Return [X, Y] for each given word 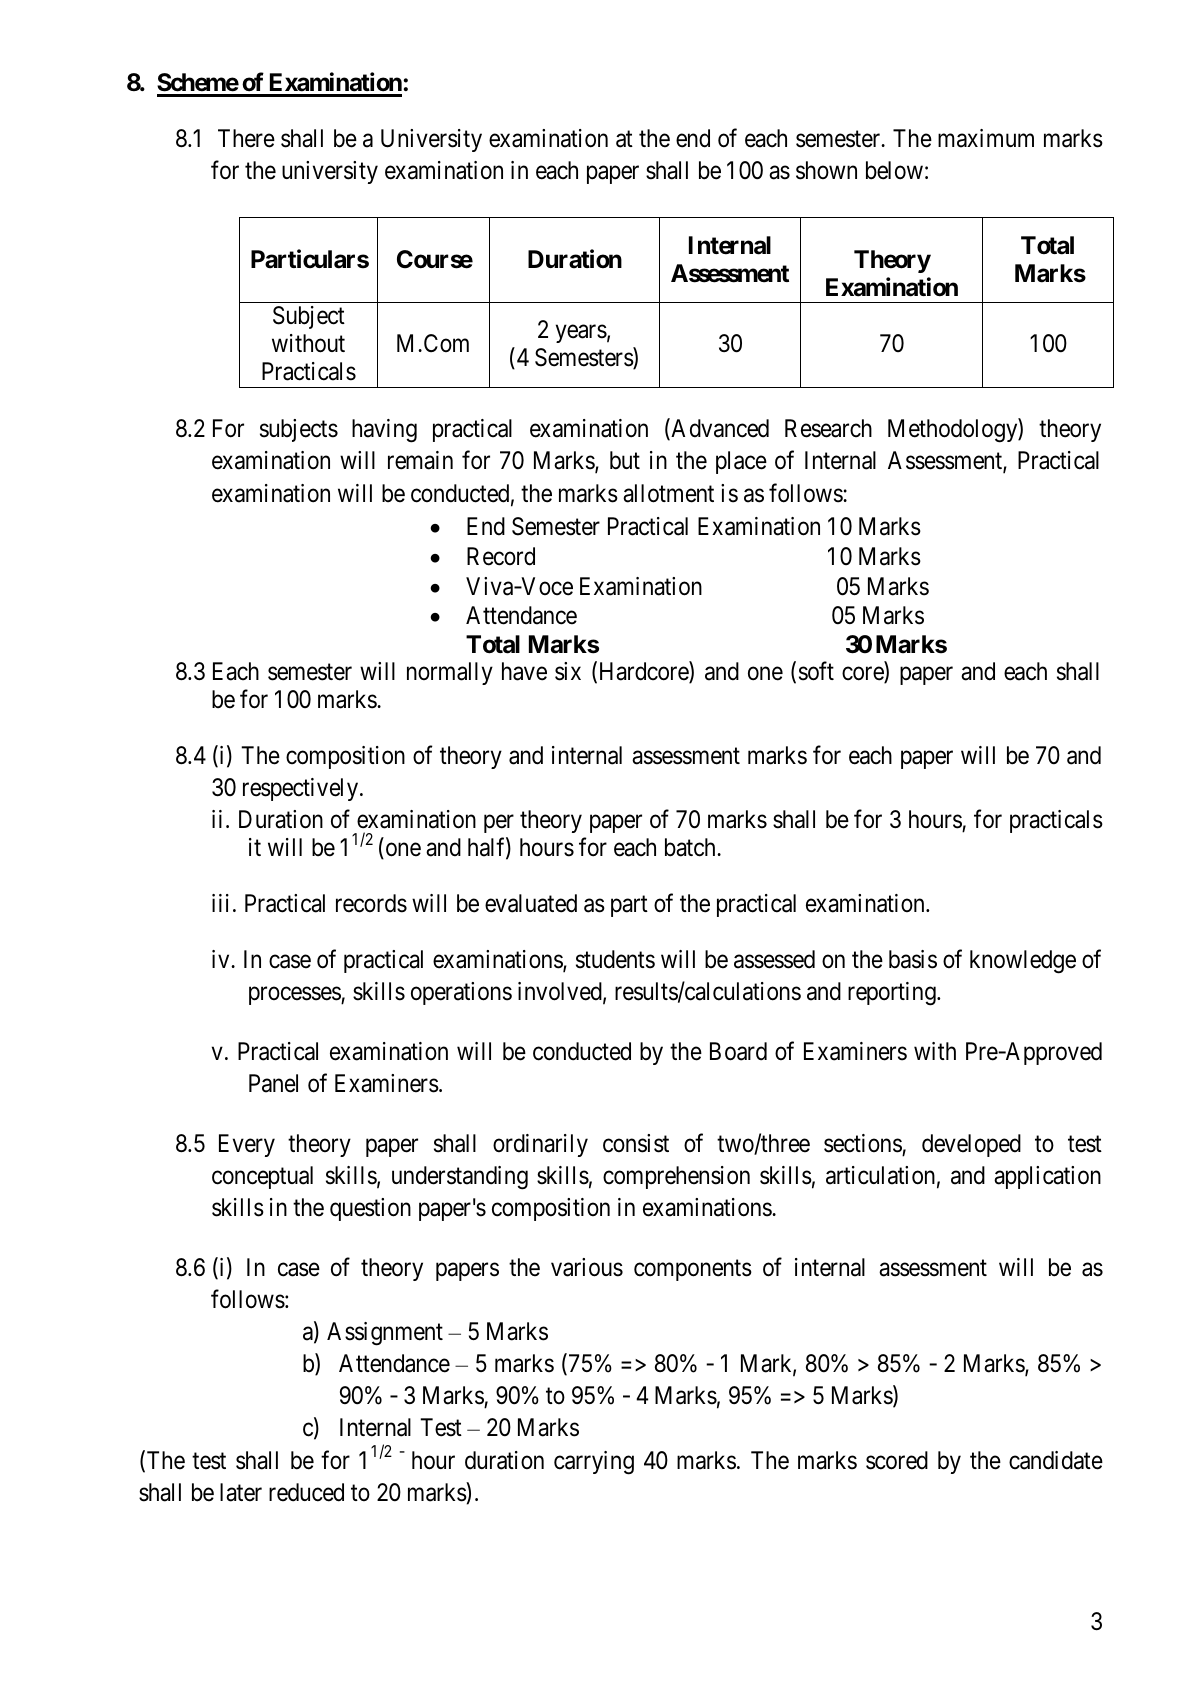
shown [826, 170]
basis [913, 959]
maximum [986, 138]
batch [691, 847]
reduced [306, 1492]
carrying [594, 1463]
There [246, 138]
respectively [302, 789]
